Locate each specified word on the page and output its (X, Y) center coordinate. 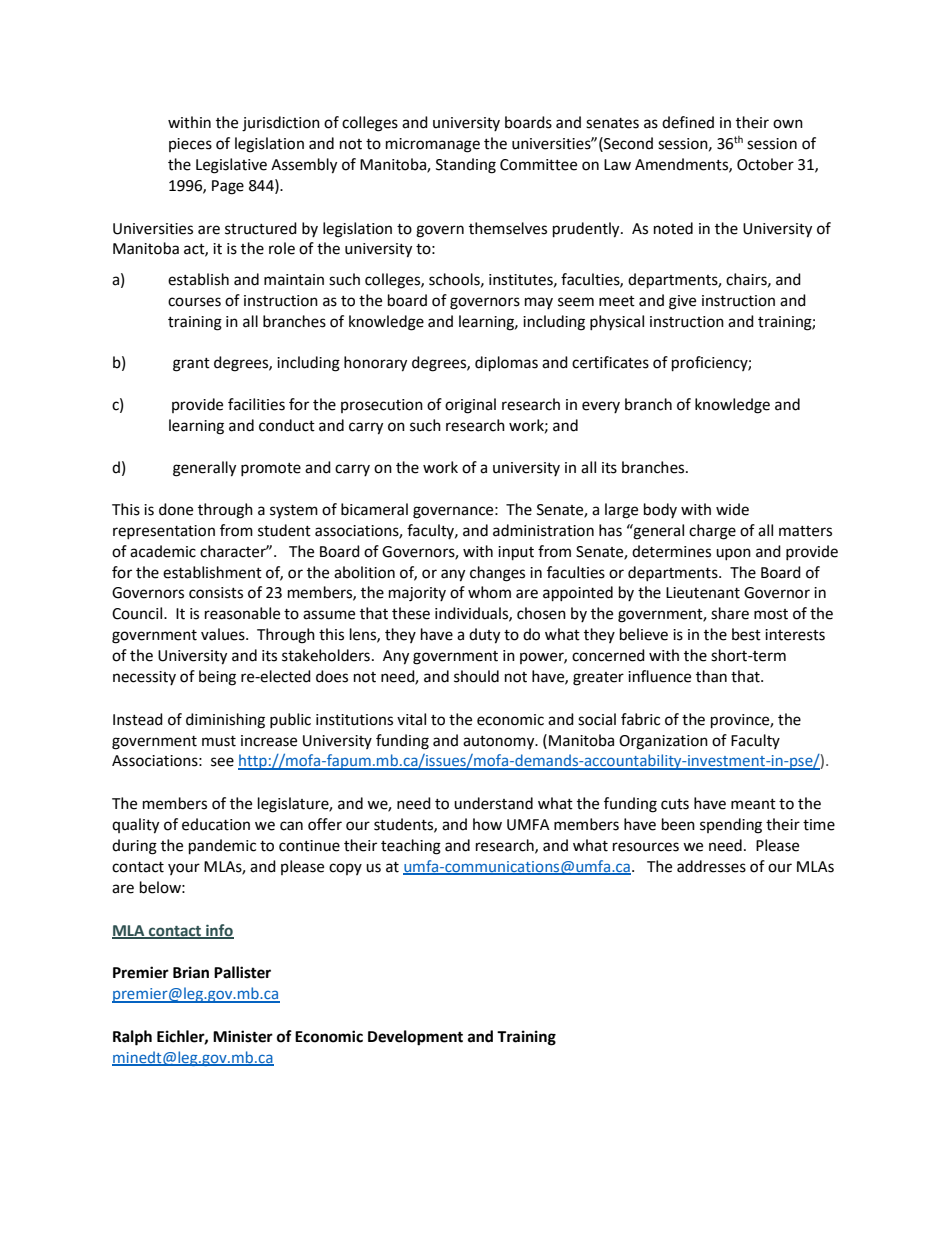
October (765, 164)
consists (216, 593)
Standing (466, 166)
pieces (190, 145)
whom (489, 592)
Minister (243, 1036)
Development (415, 1038)
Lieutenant (703, 593)
